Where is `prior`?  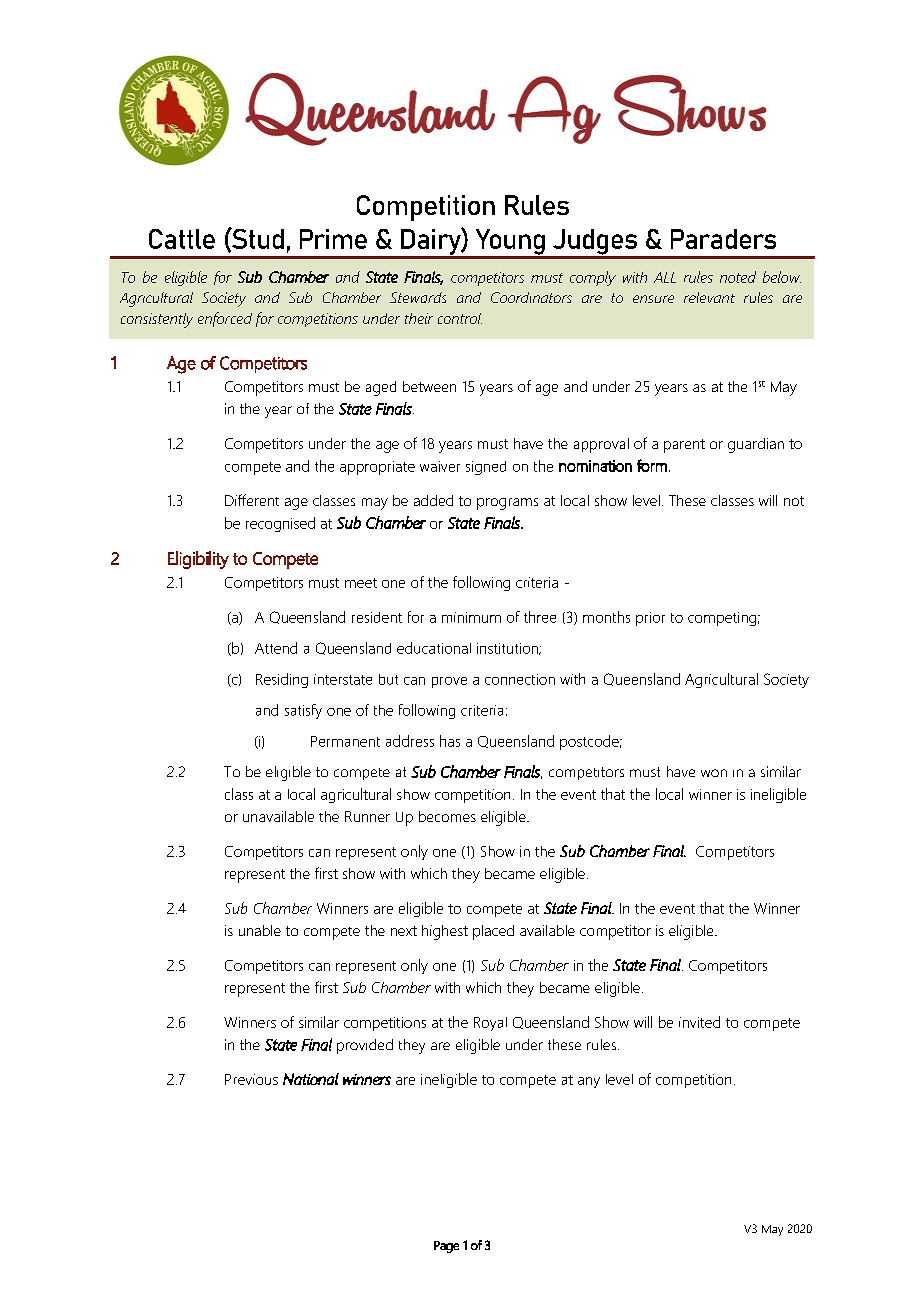 prior is located at coordinates (650, 619).
